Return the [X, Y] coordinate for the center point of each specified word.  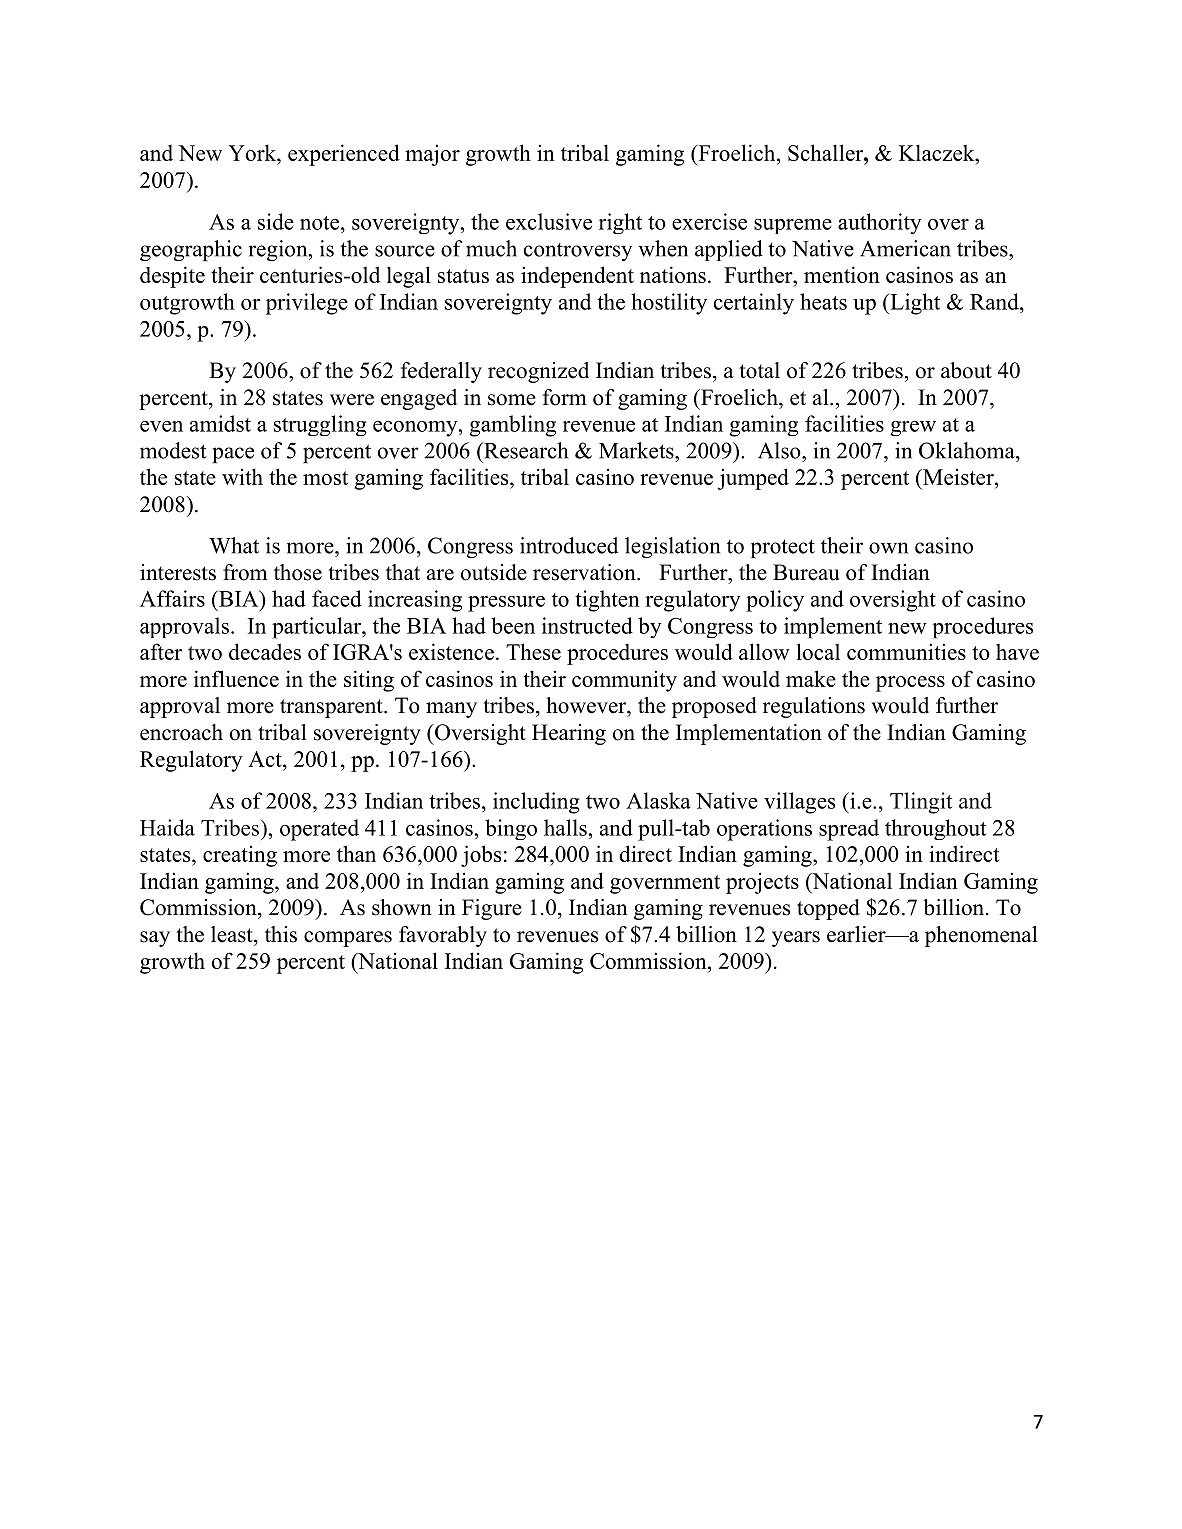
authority [880, 223]
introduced [569, 545]
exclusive [549, 221]
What [234, 545]
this [281, 934]
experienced [344, 155]
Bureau [806, 572]
